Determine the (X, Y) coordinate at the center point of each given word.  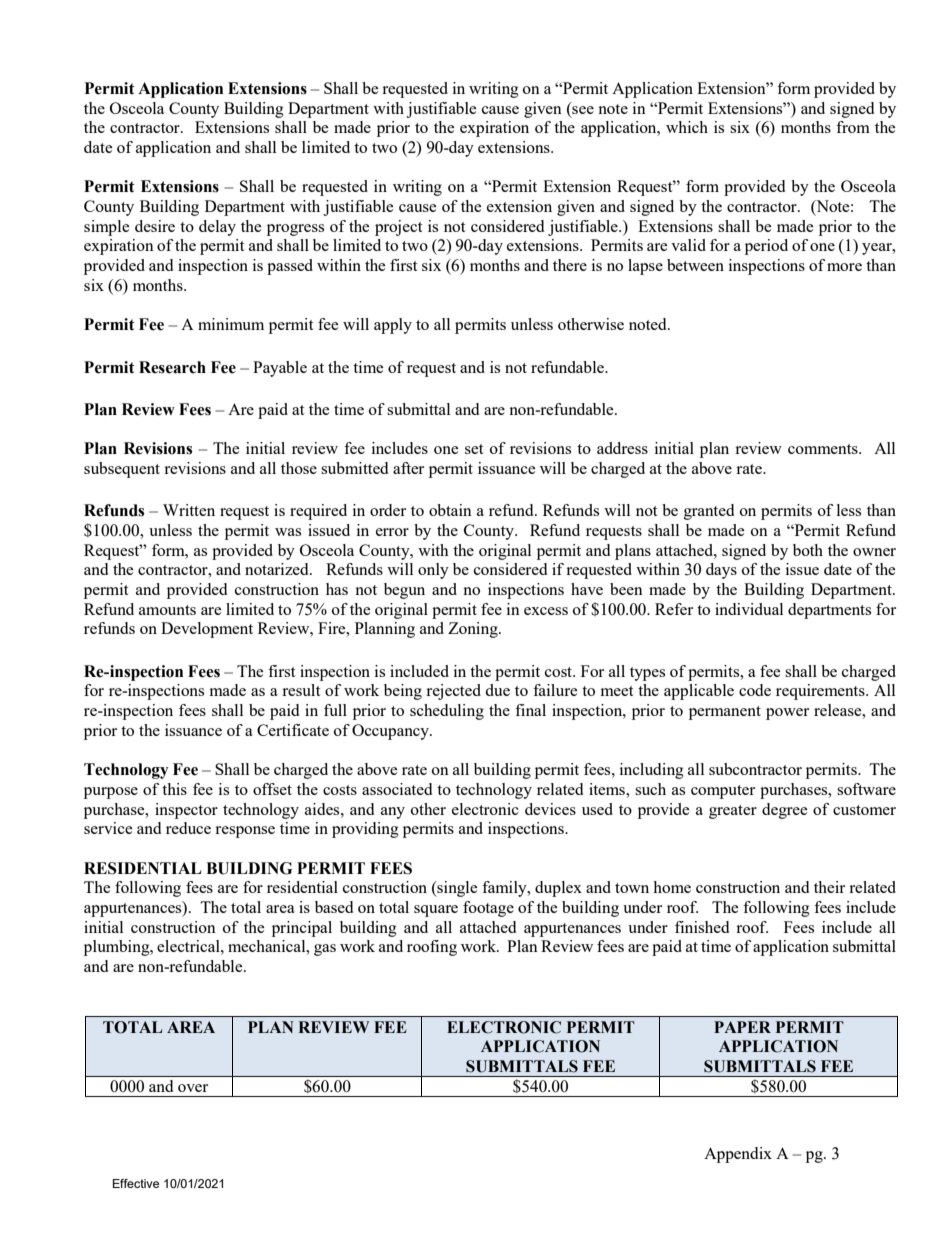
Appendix (738, 1155)
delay (217, 228)
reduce (188, 828)
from (853, 127)
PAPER (742, 1027)
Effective (136, 1183)
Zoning (474, 630)
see (582, 108)
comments (824, 449)
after (408, 468)
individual (749, 609)
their (829, 887)
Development (207, 630)
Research (172, 367)
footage (488, 909)
